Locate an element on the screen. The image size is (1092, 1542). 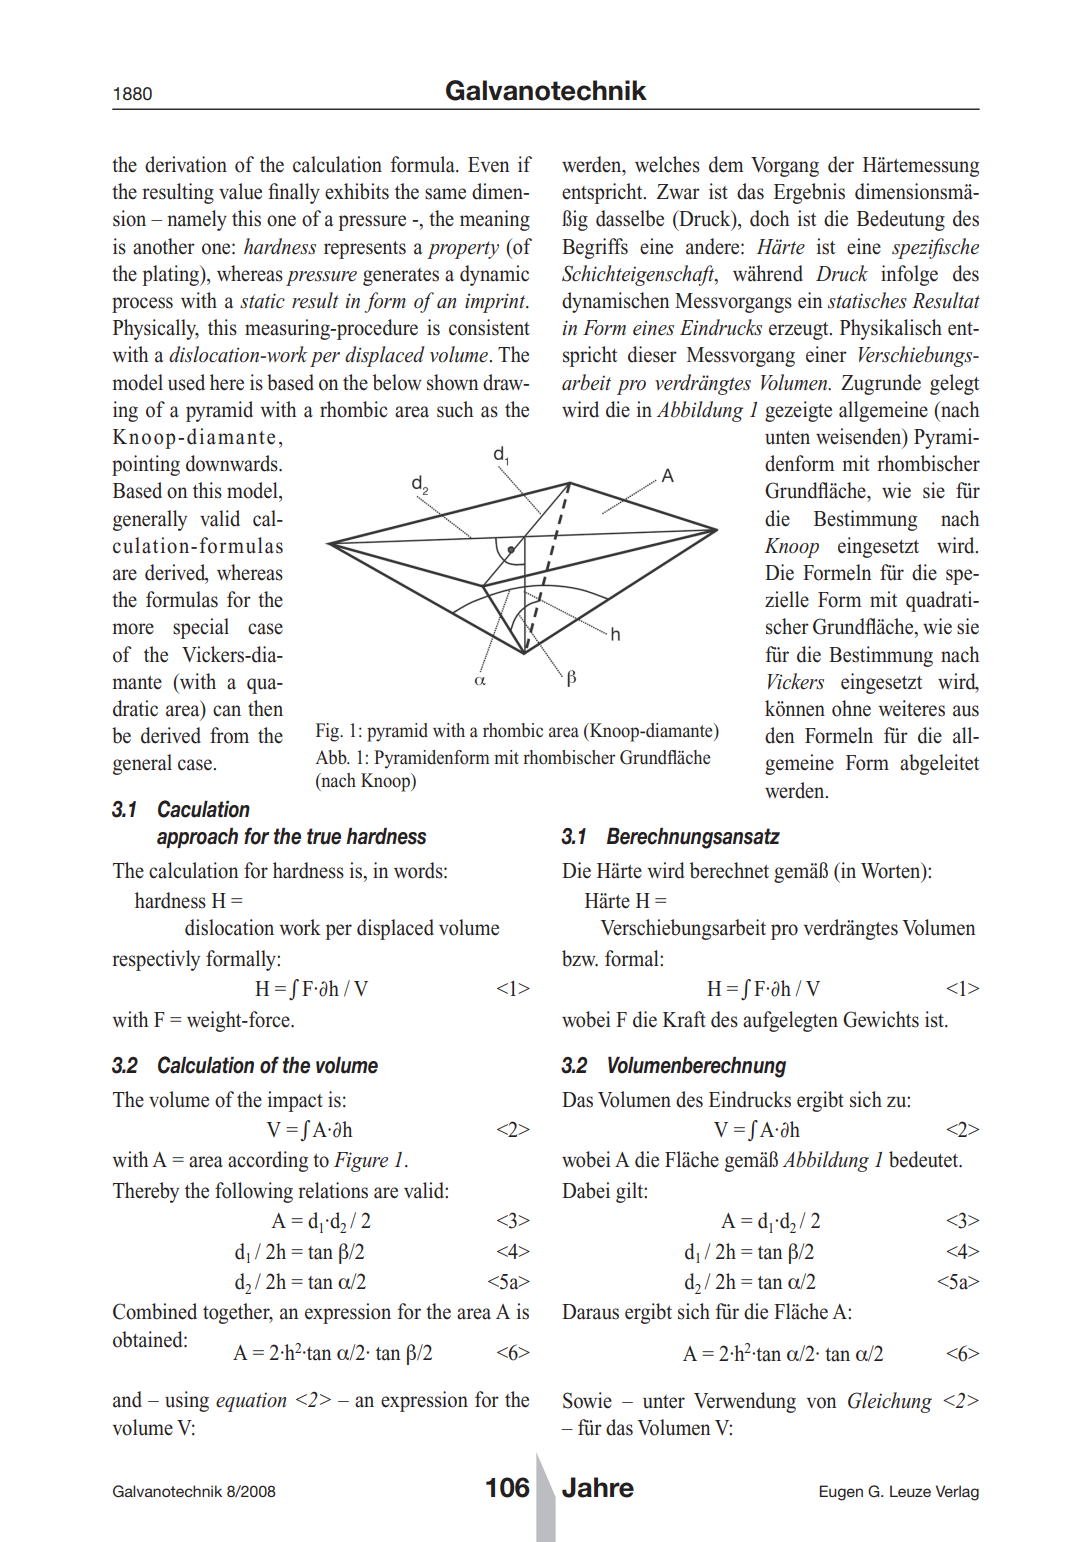
ohne is located at coordinates (851, 708).
